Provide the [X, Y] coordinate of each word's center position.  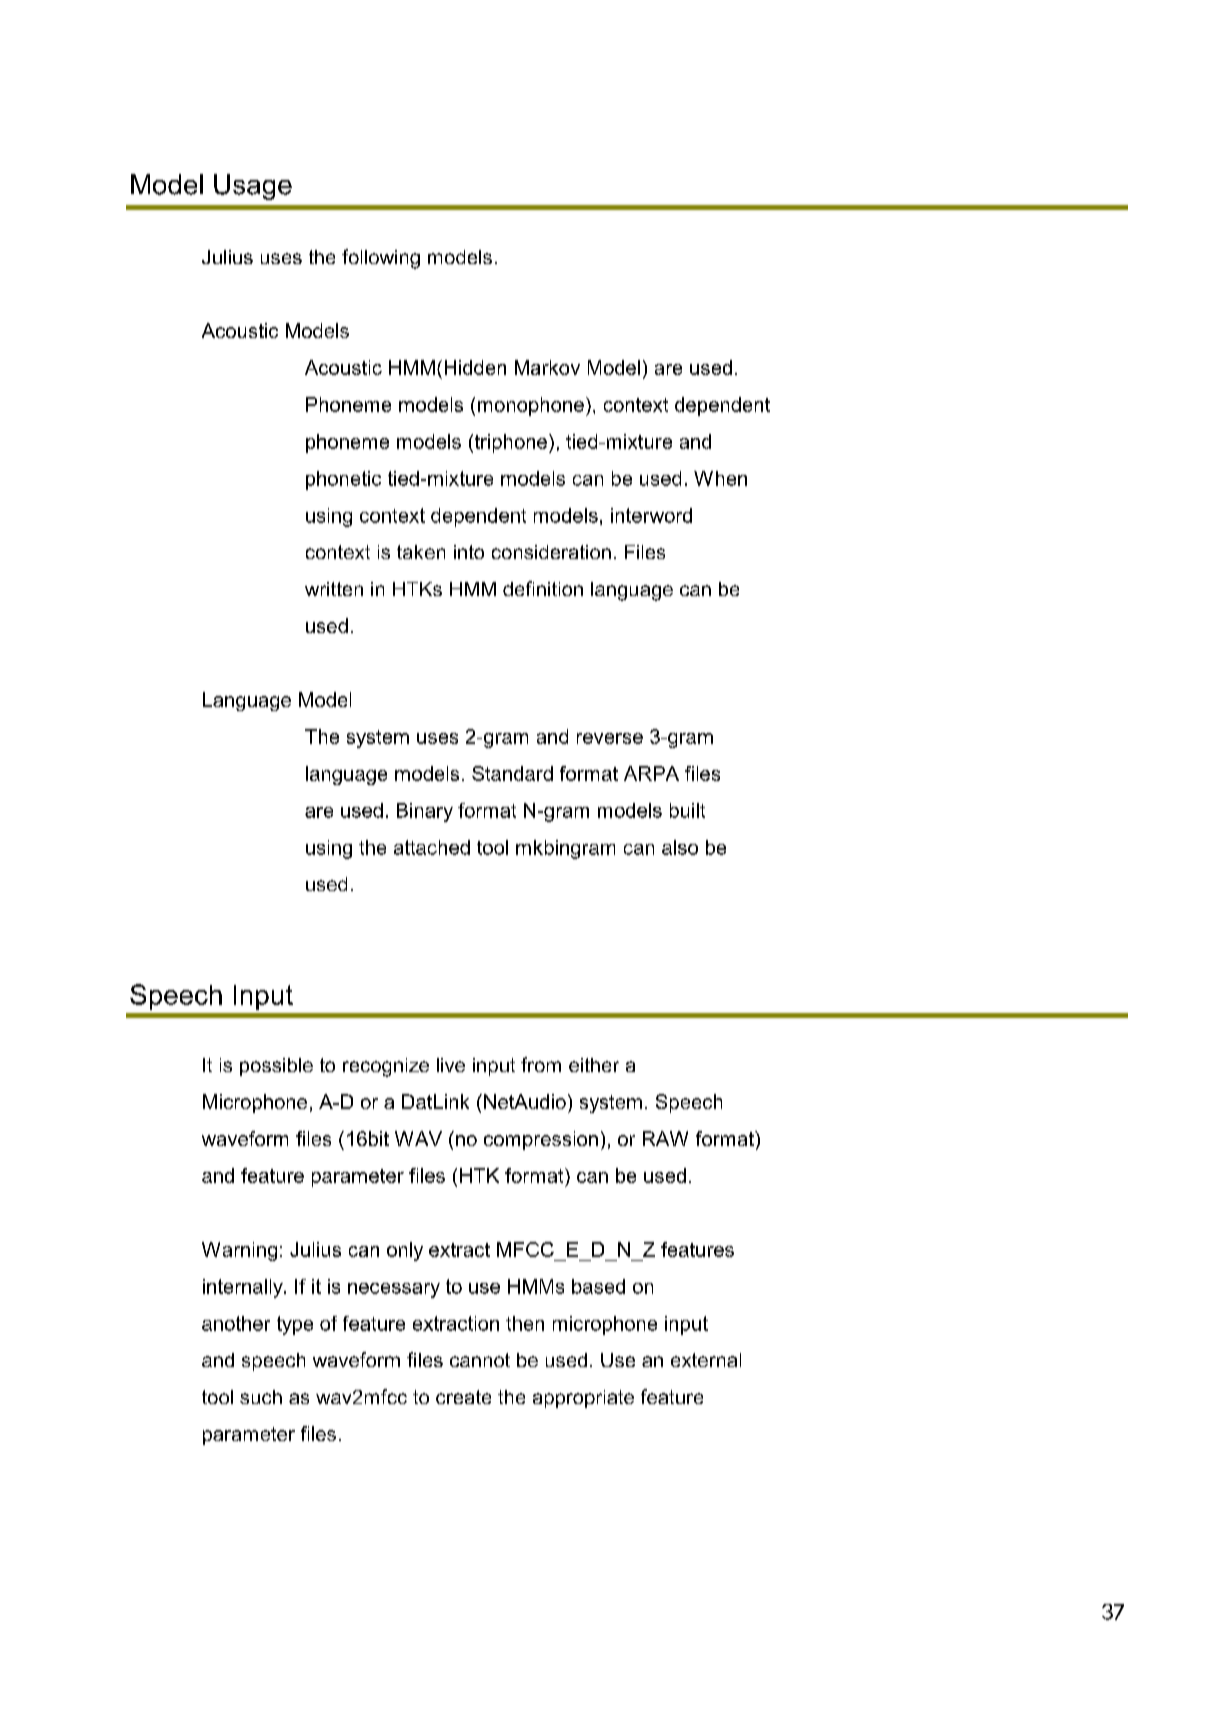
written [334, 589]
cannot [480, 1360]
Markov [547, 367]
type [295, 1325]
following [381, 259]
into [469, 552]
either [594, 1065]
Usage [253, 187]
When [720, 478]
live [451, 1065]
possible [276, 1067]
